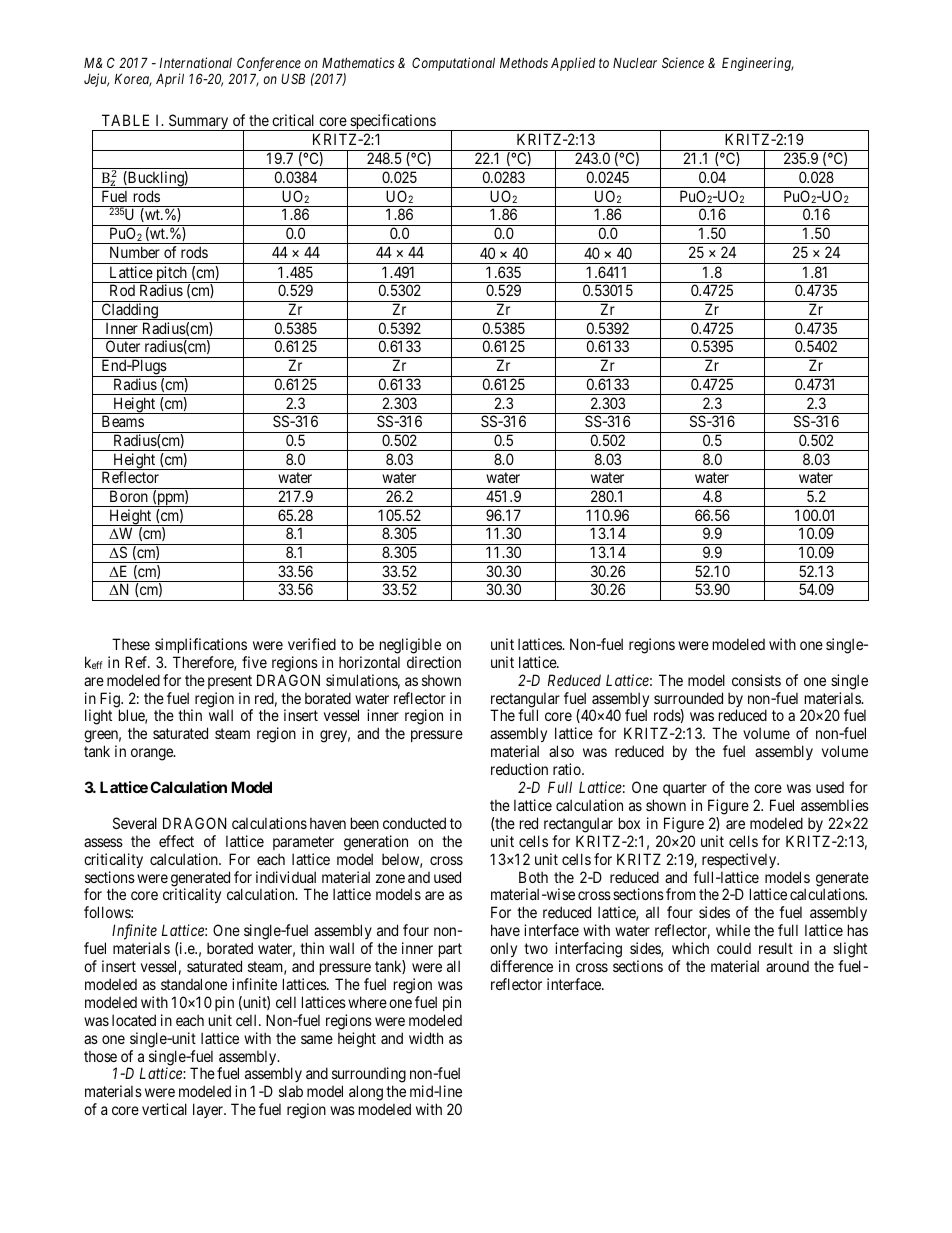 This page has height=1233, width=952. Describe the element at coordinates (756, 680) in the page. I see `consists` at that location.
